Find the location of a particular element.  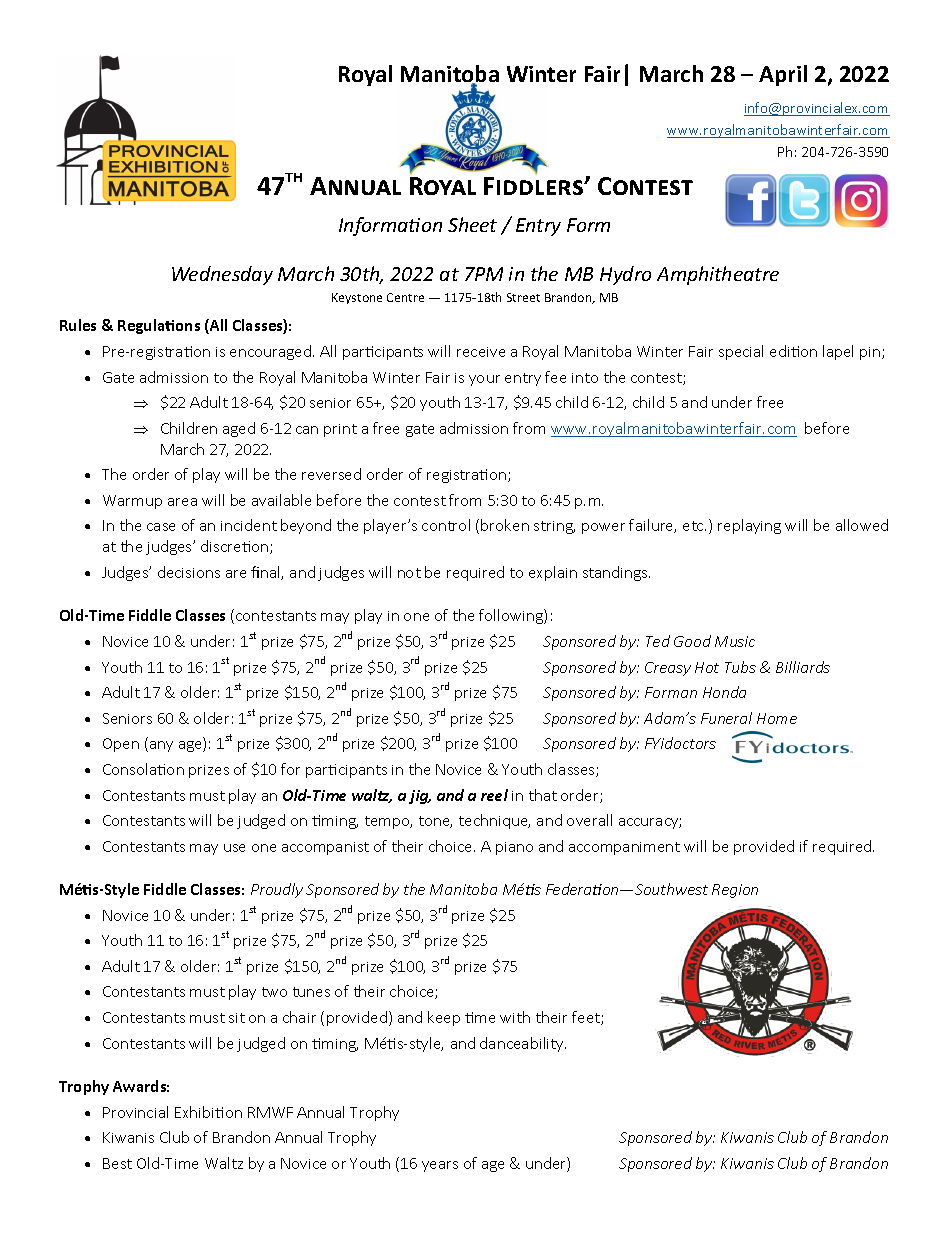

April is located at coordinates (783, 75).
